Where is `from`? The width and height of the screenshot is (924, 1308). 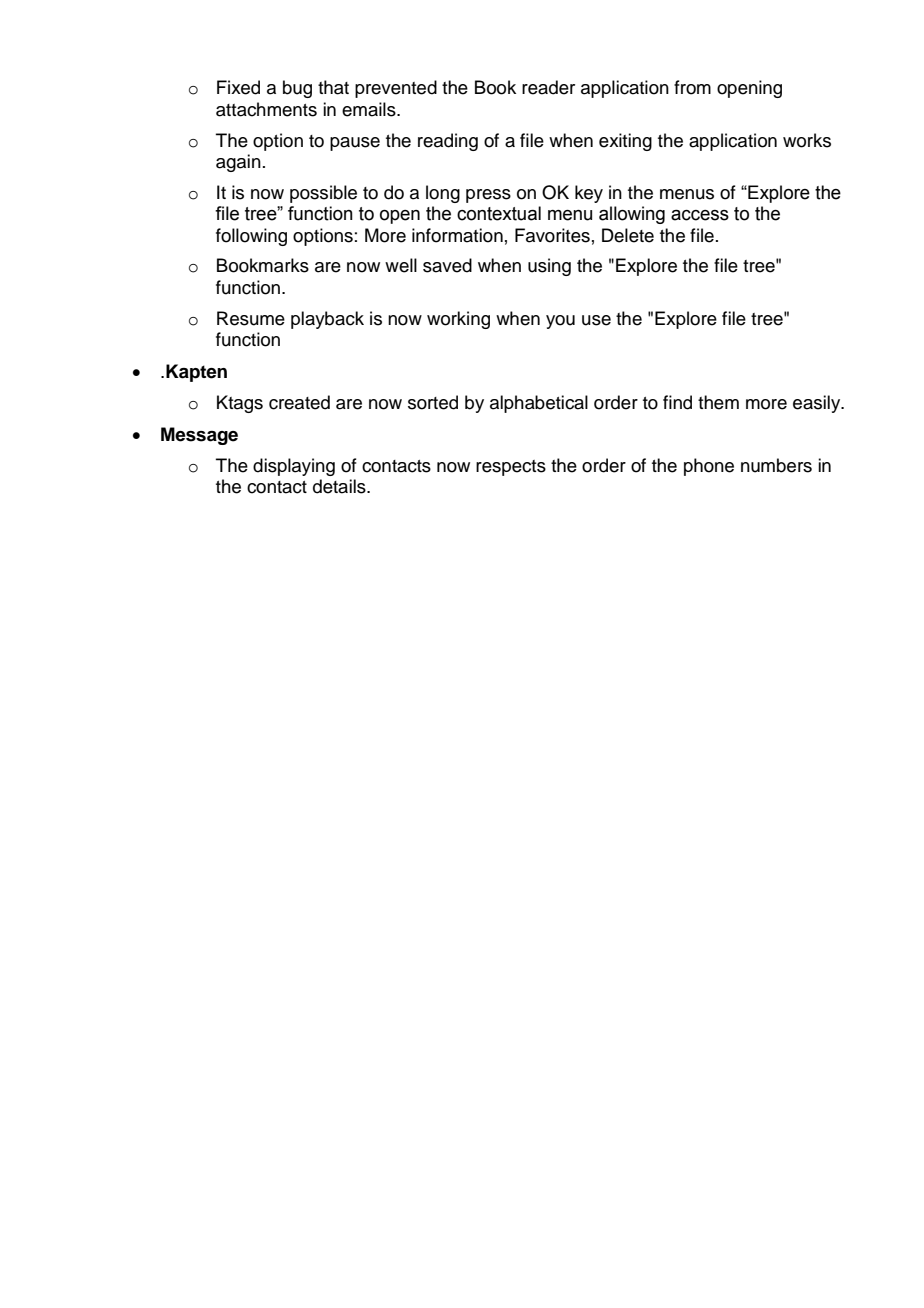
from is located at coordinates (692, 87).
